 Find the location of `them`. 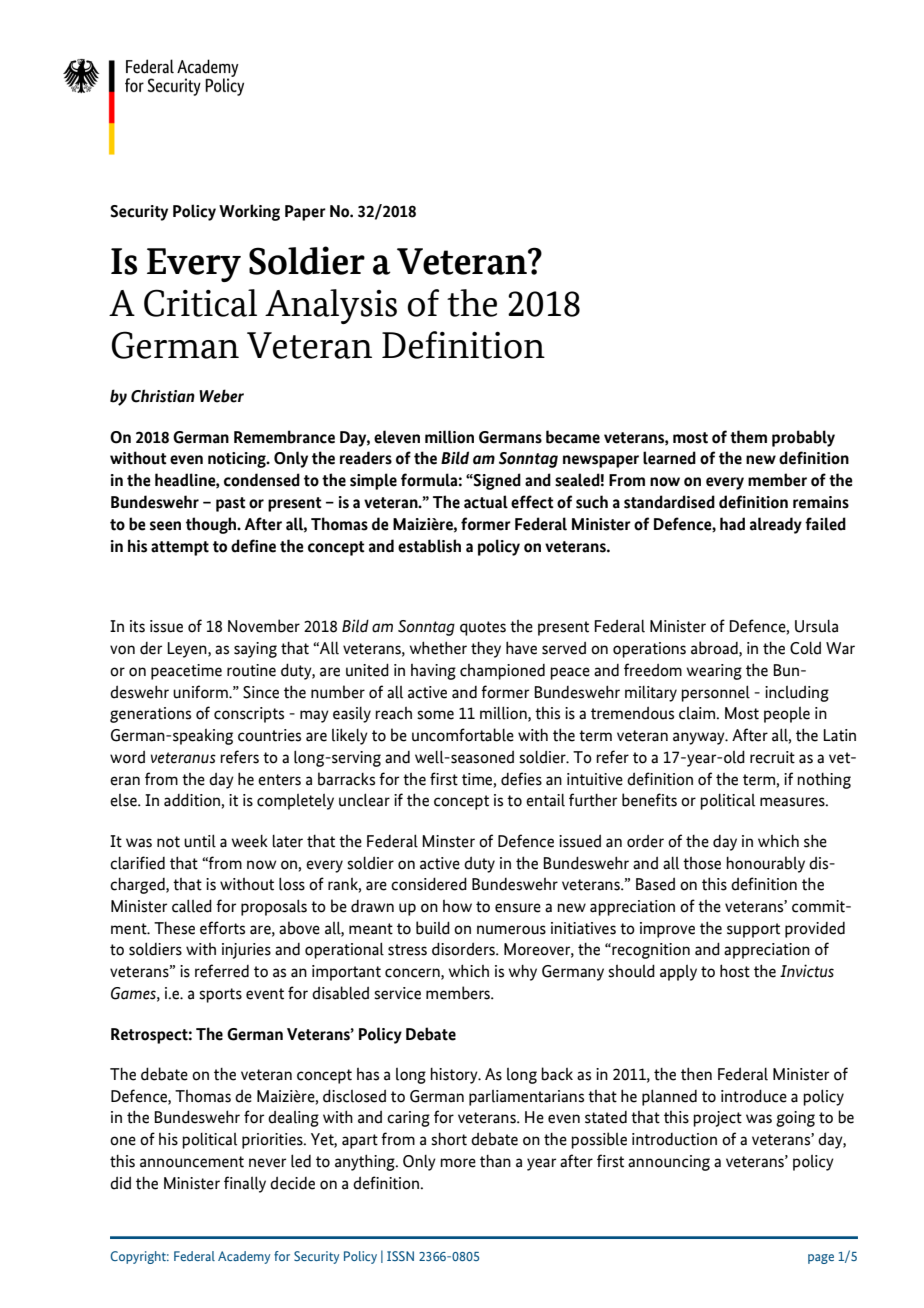

them is located at coordinates (748, 437).
